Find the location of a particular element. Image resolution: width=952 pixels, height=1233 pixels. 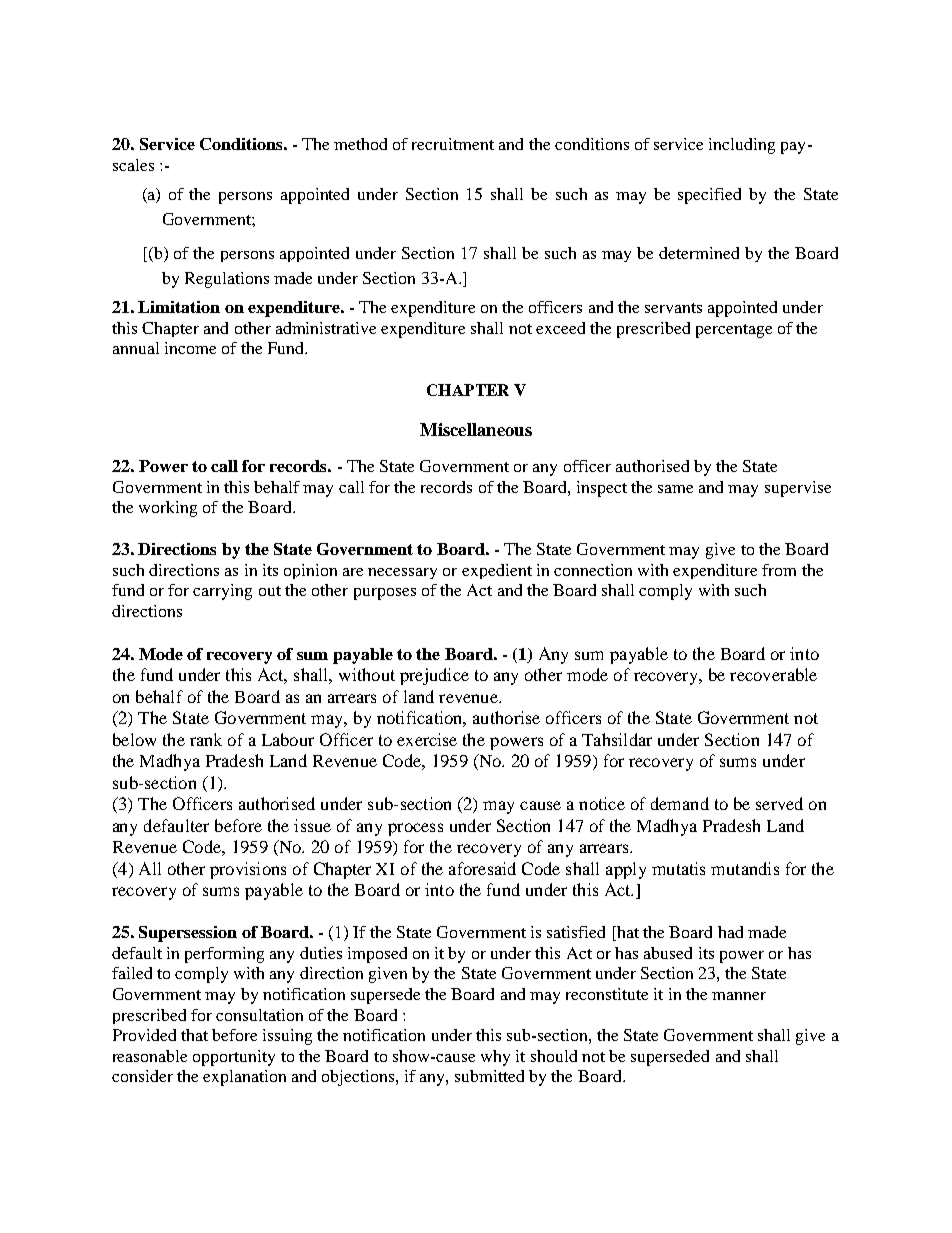

exercise is located at coordinates (427, 739).
